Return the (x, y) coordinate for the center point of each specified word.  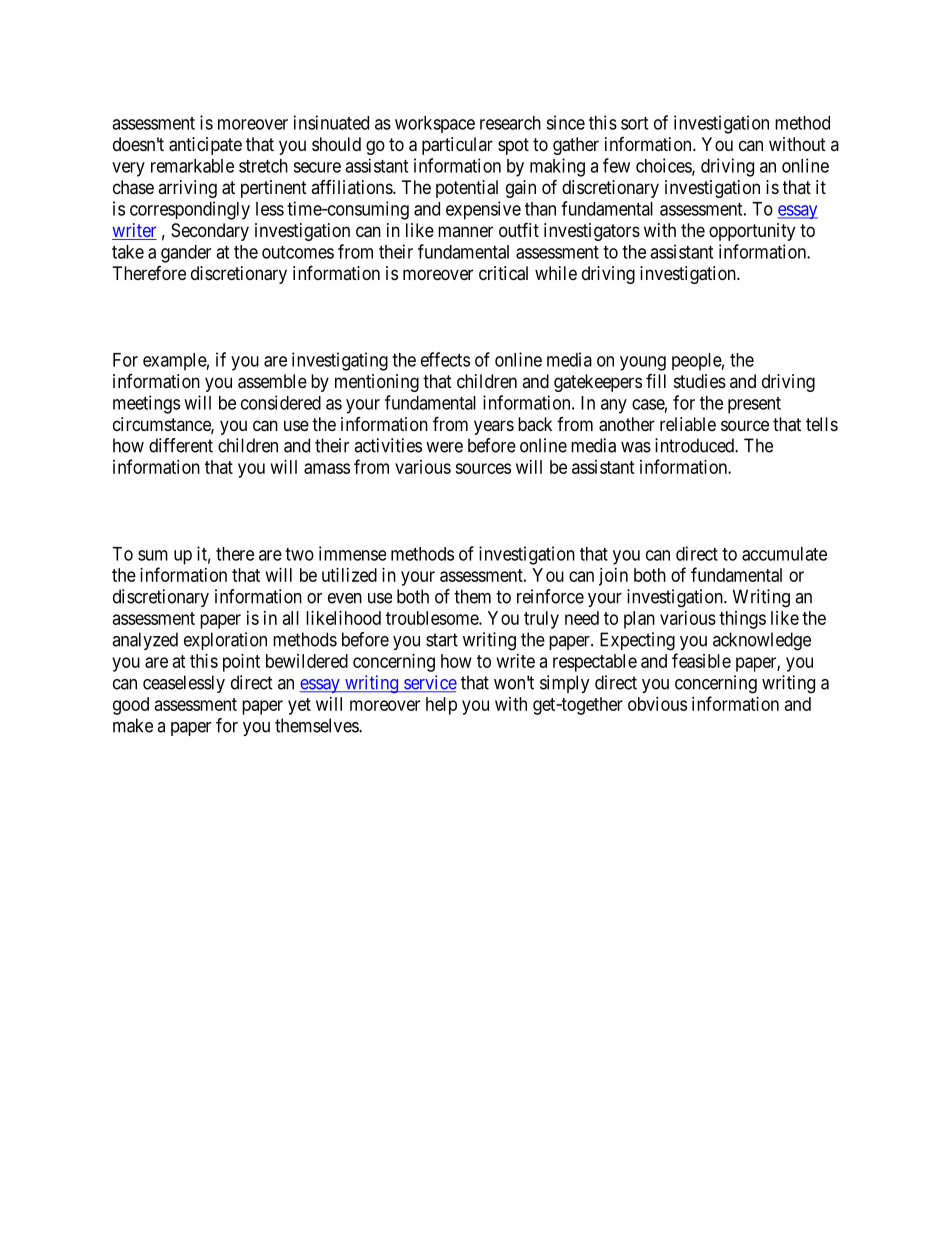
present (754, 405)
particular (457, 146)
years (494, 427)
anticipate (205, 146)
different (181, 445)
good (131, 706)
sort (634, 123)
